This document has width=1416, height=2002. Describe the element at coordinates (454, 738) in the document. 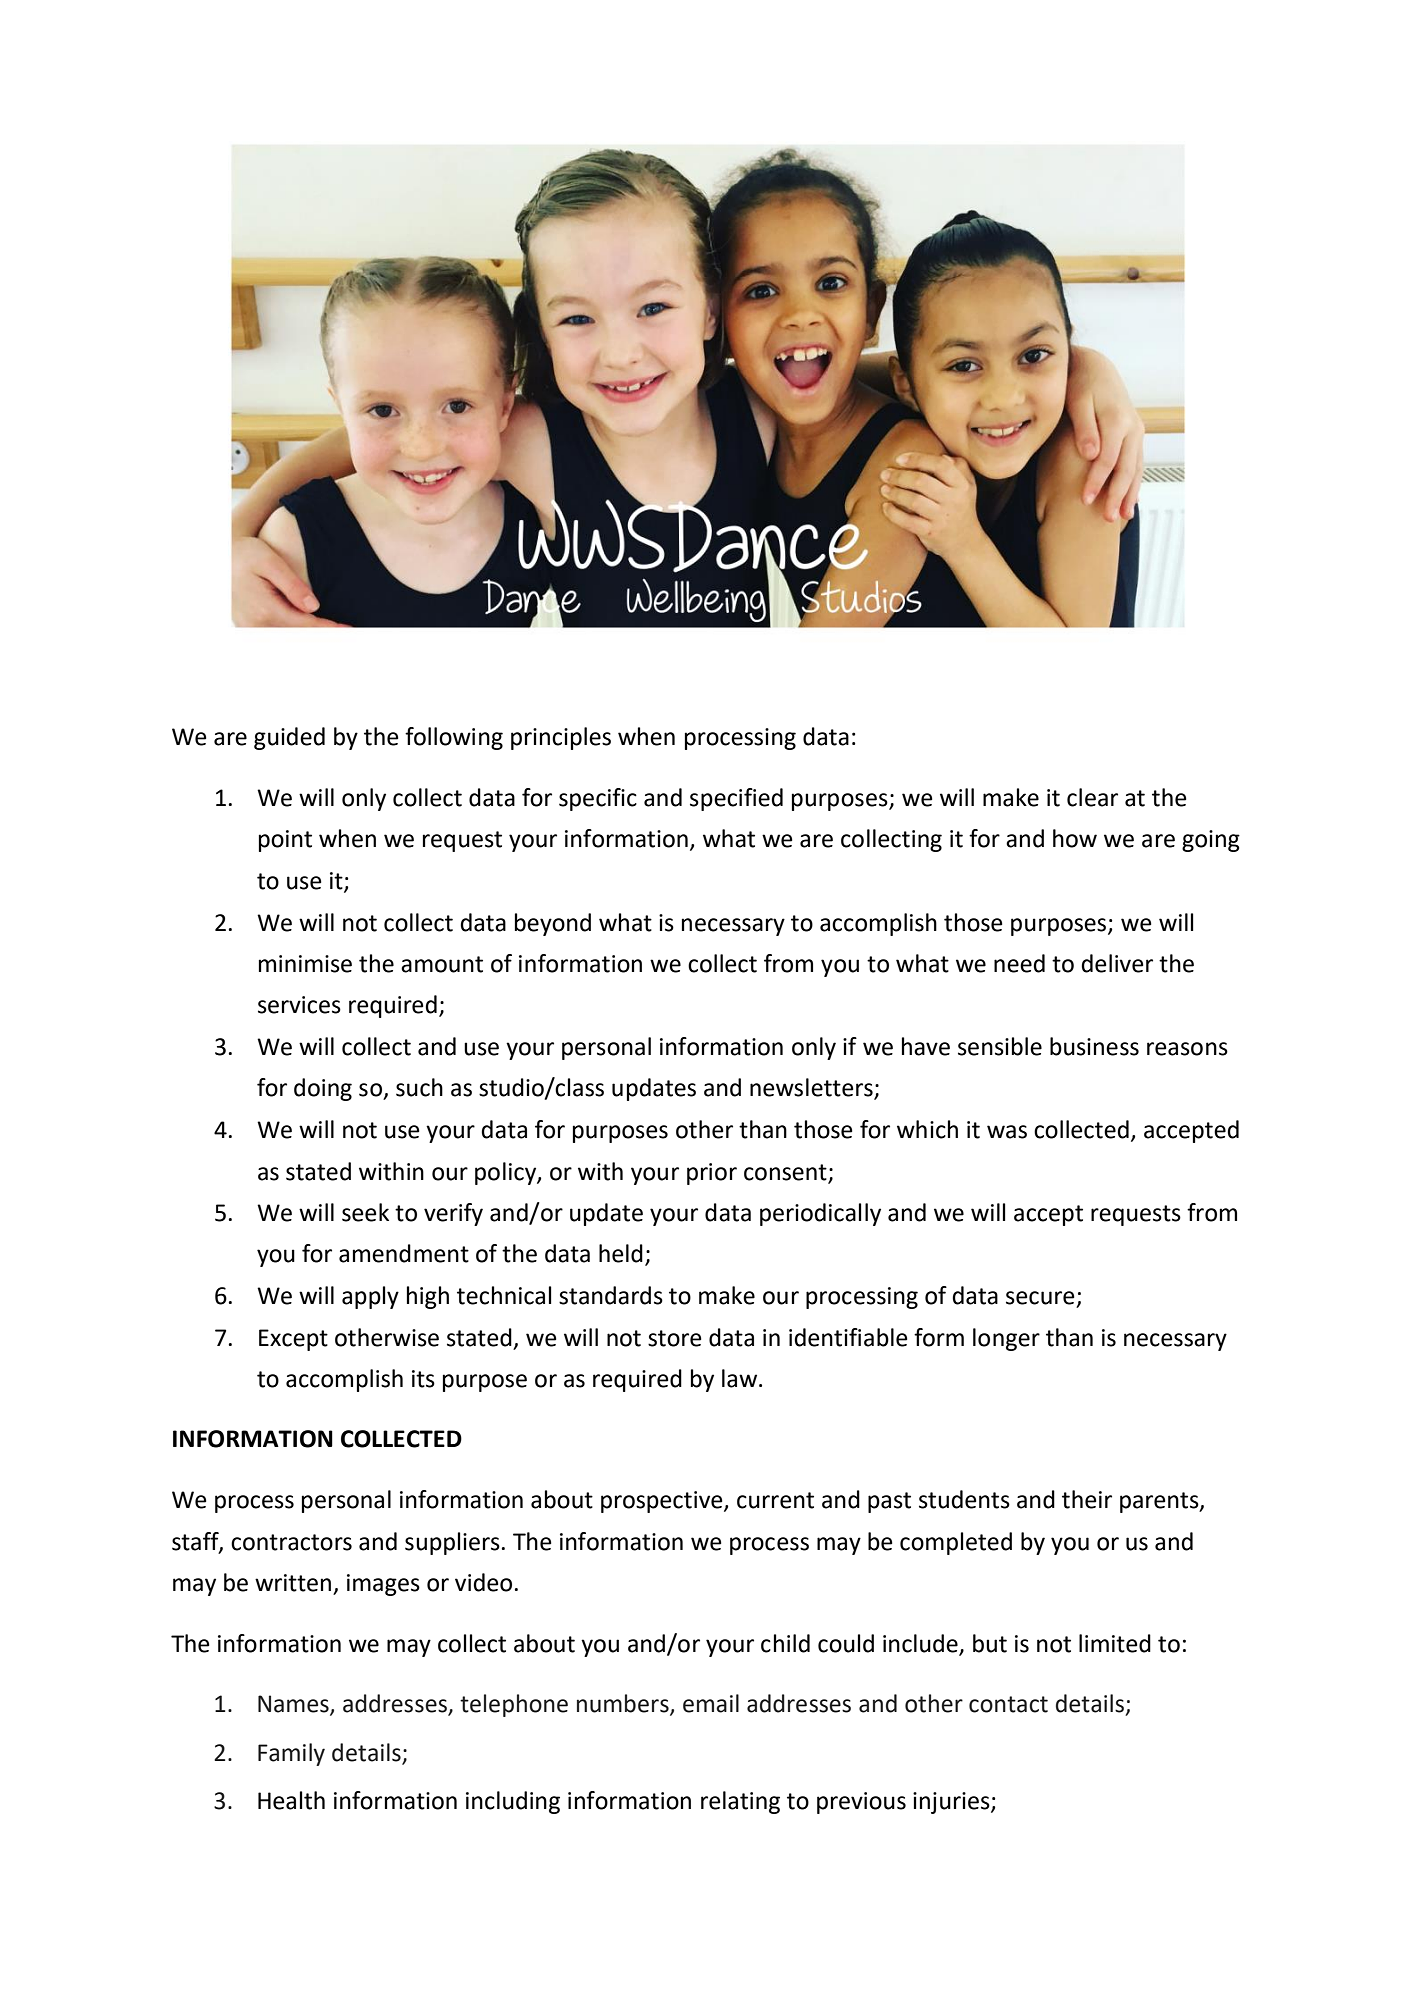

I see `following` at that location.
